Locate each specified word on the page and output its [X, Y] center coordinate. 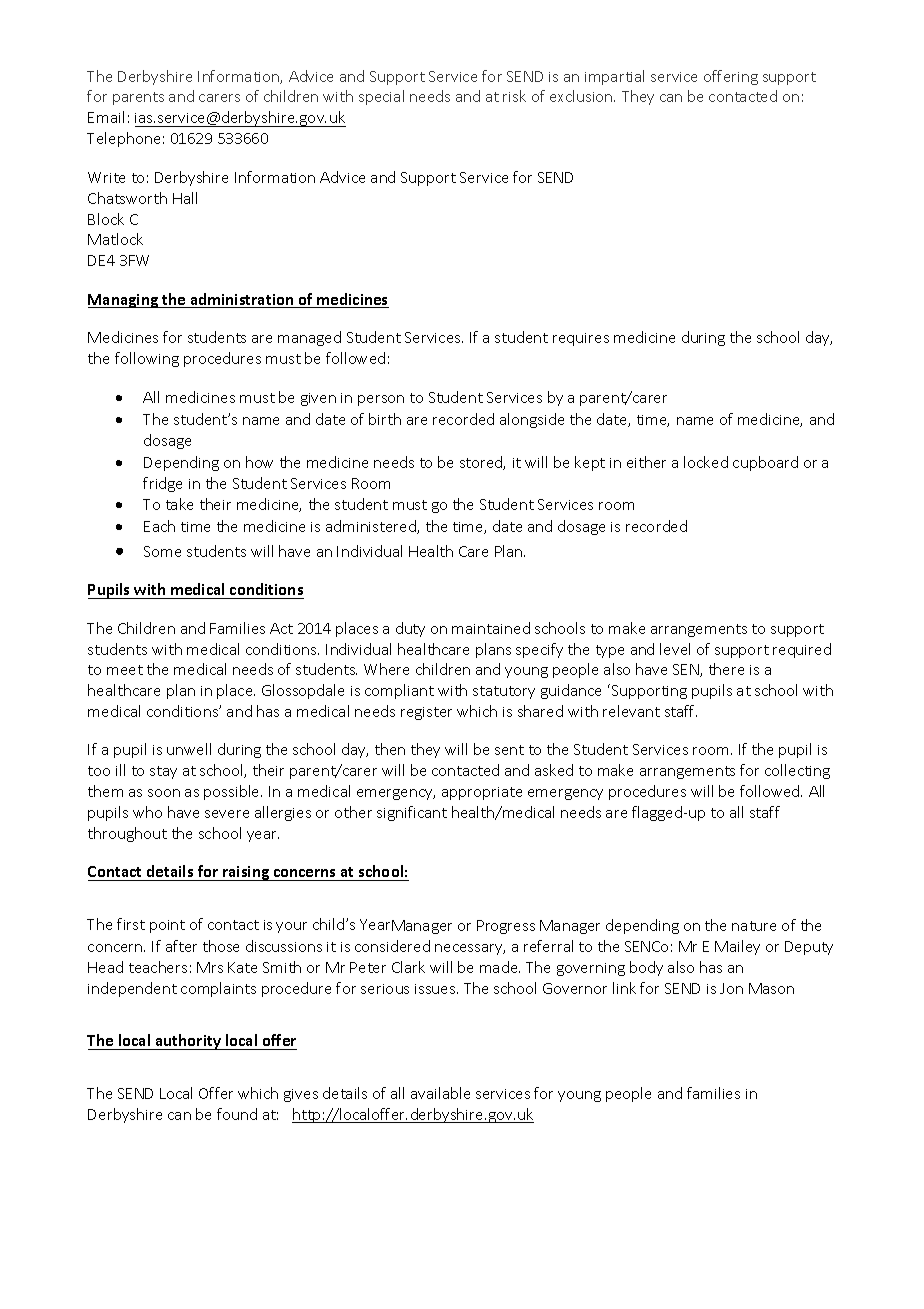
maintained [491, 628]
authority [188, 1042]
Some [162, 551]
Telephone [123, 139]
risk [514, 96]
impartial [614, 77]
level [675, 649]
